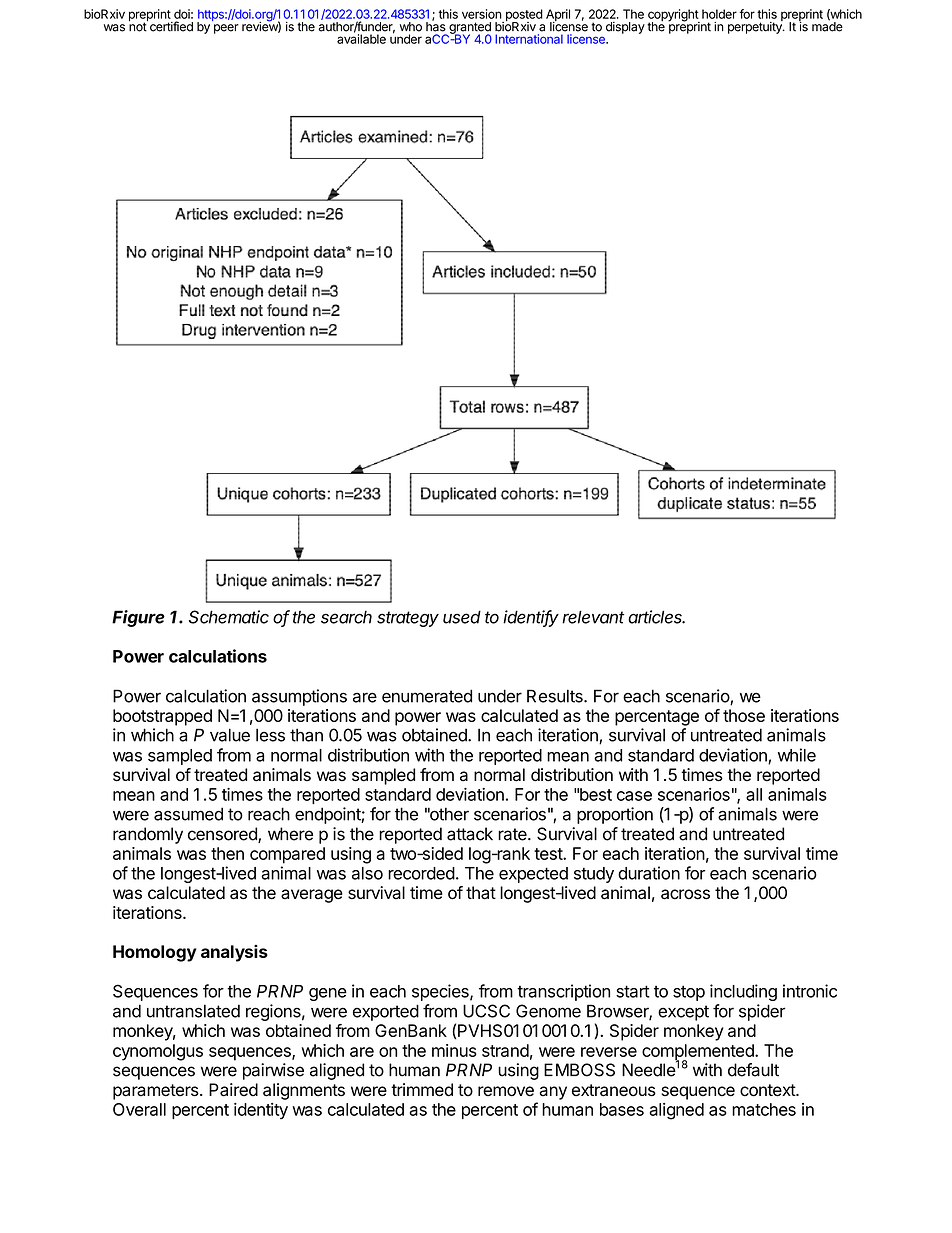 The height and width of the document is (1233, 952). Describe the element at coordinates (229, 617) in the document. I see `Schematic` at that location.
